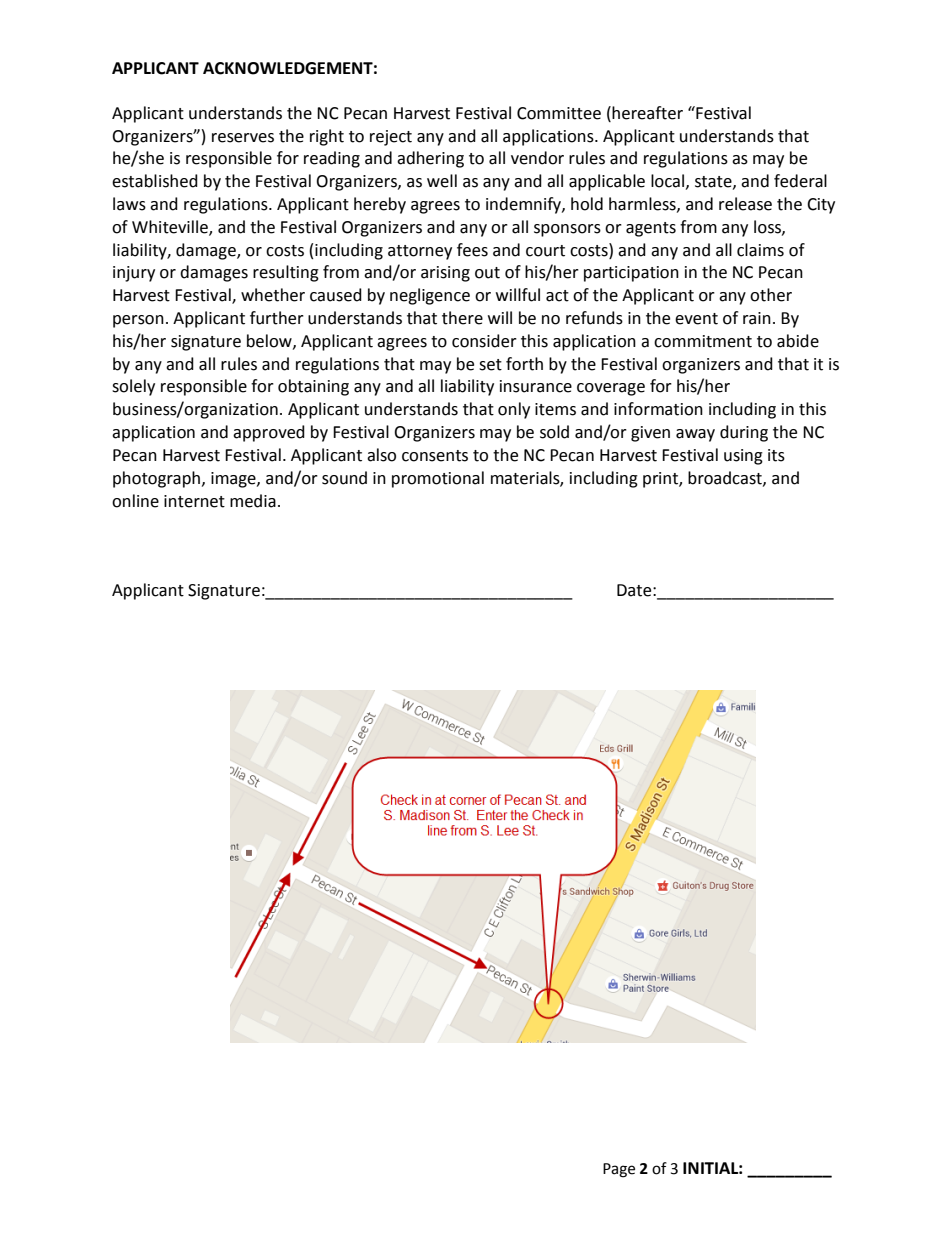  I want to click on broadcast, so click(726, 478).
